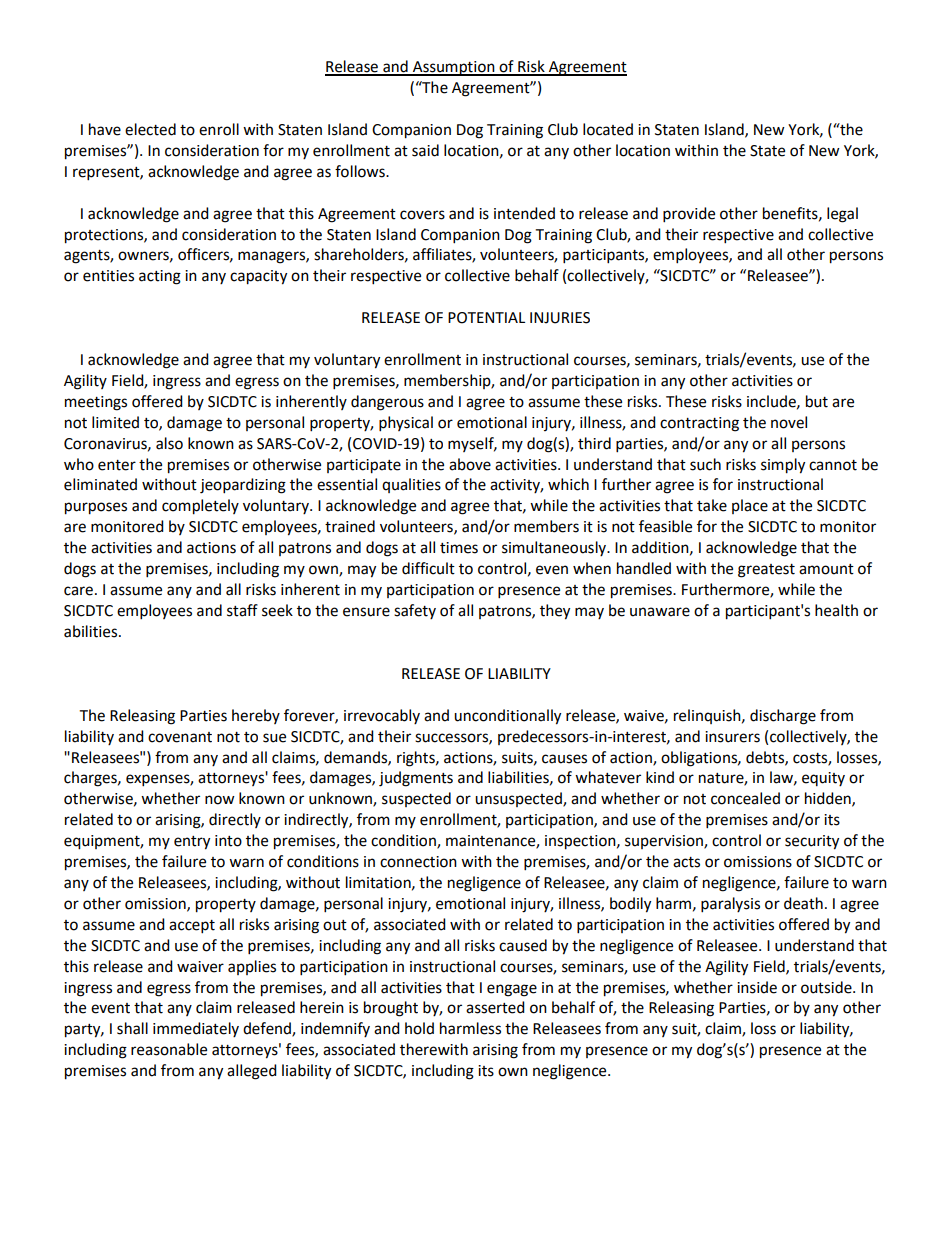  What do you see at coordinates (495, 1007) in the screenshot?
I see `asserted` at bounding box center [495, 1007].
